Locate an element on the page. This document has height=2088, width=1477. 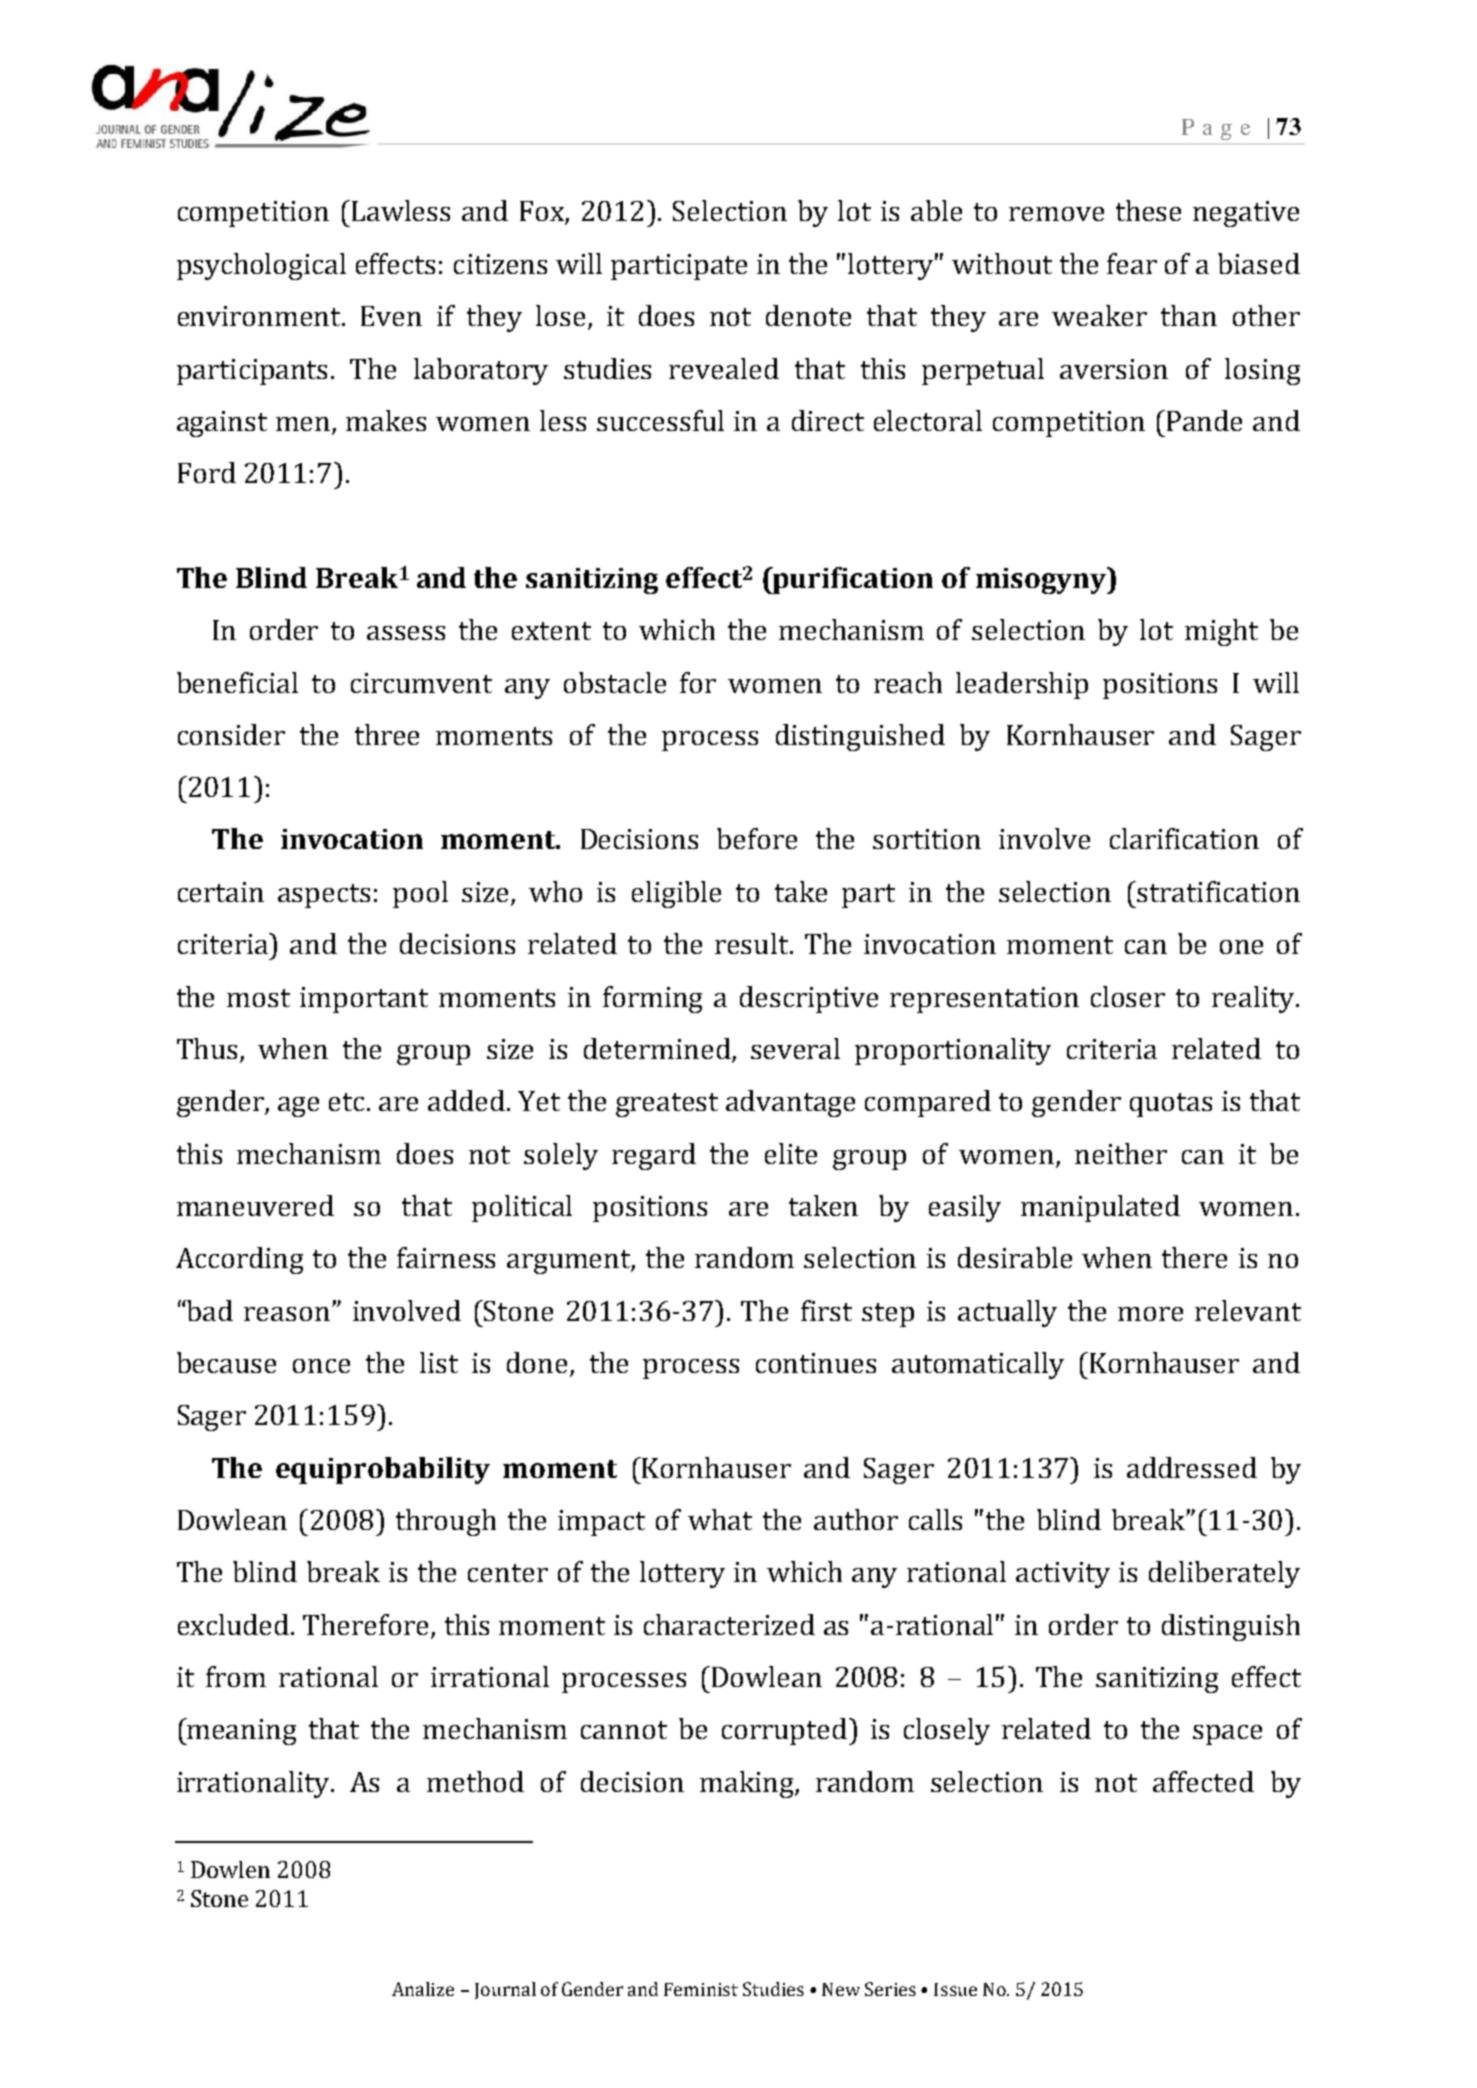
fear is located at coordinates (1132, 263).
